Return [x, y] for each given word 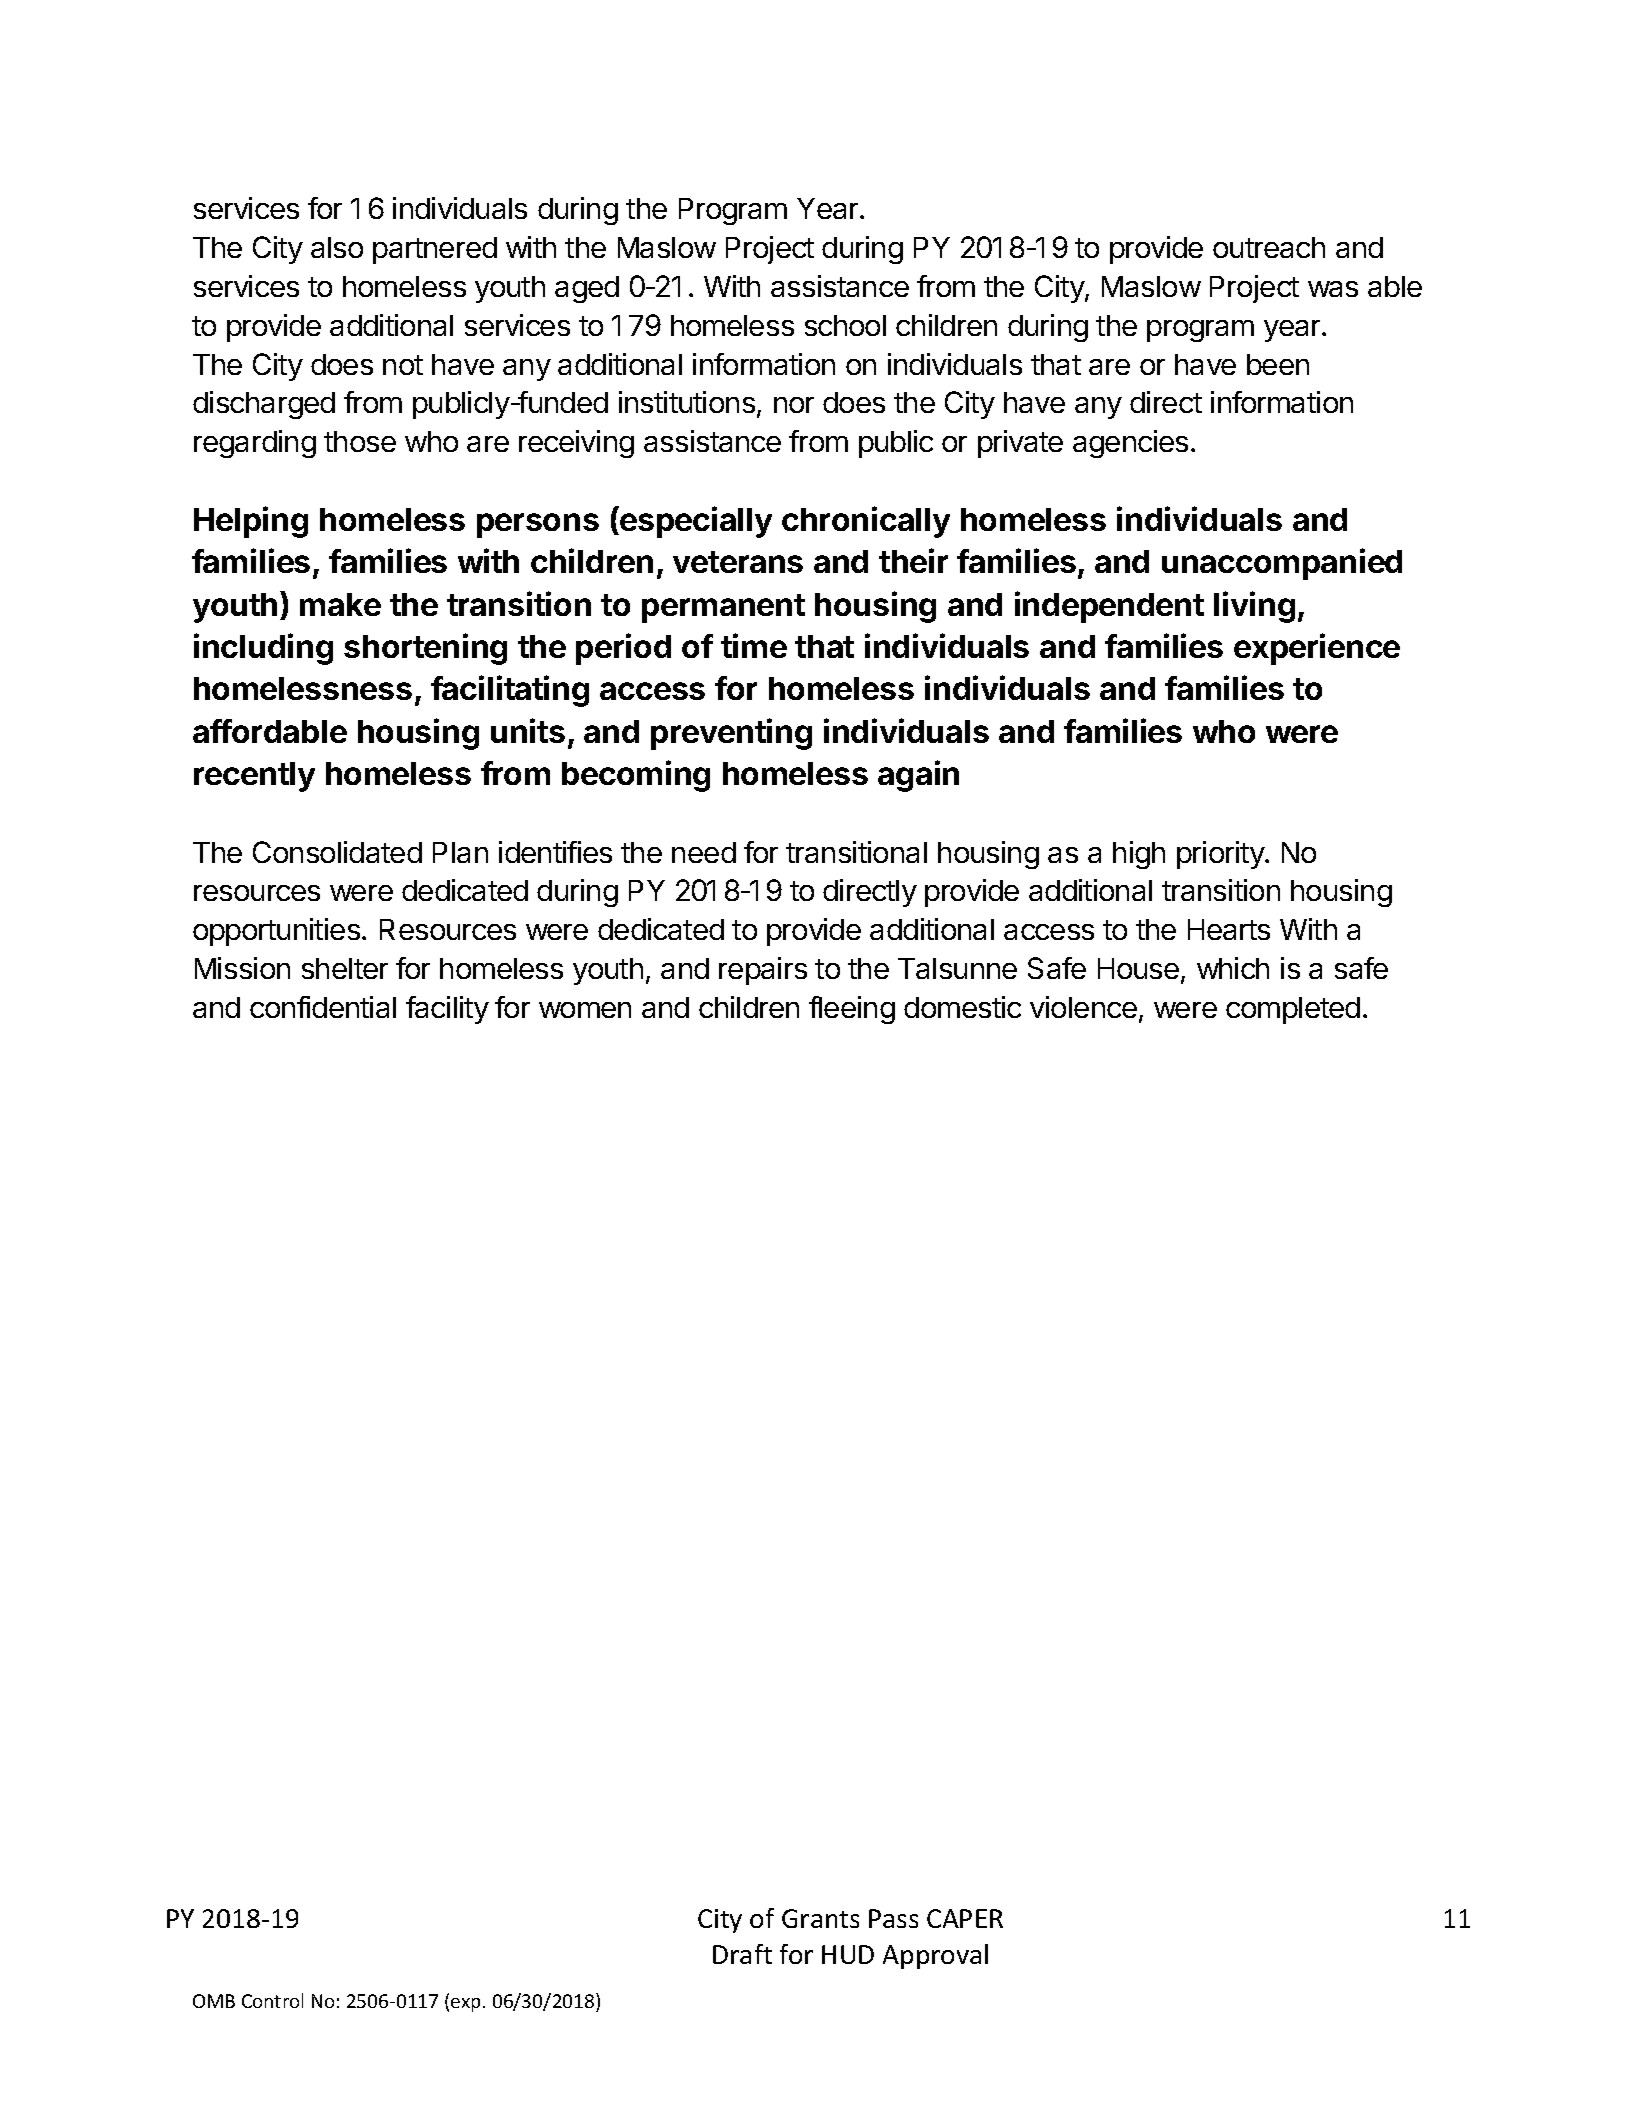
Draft [742, 1954]
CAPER [965, 1918]
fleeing [852, 1010]
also [337, 247]
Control [272, 2000]
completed [1293, 1010]
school [845, 325]
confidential [323, 1007]
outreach [1269, 247]
